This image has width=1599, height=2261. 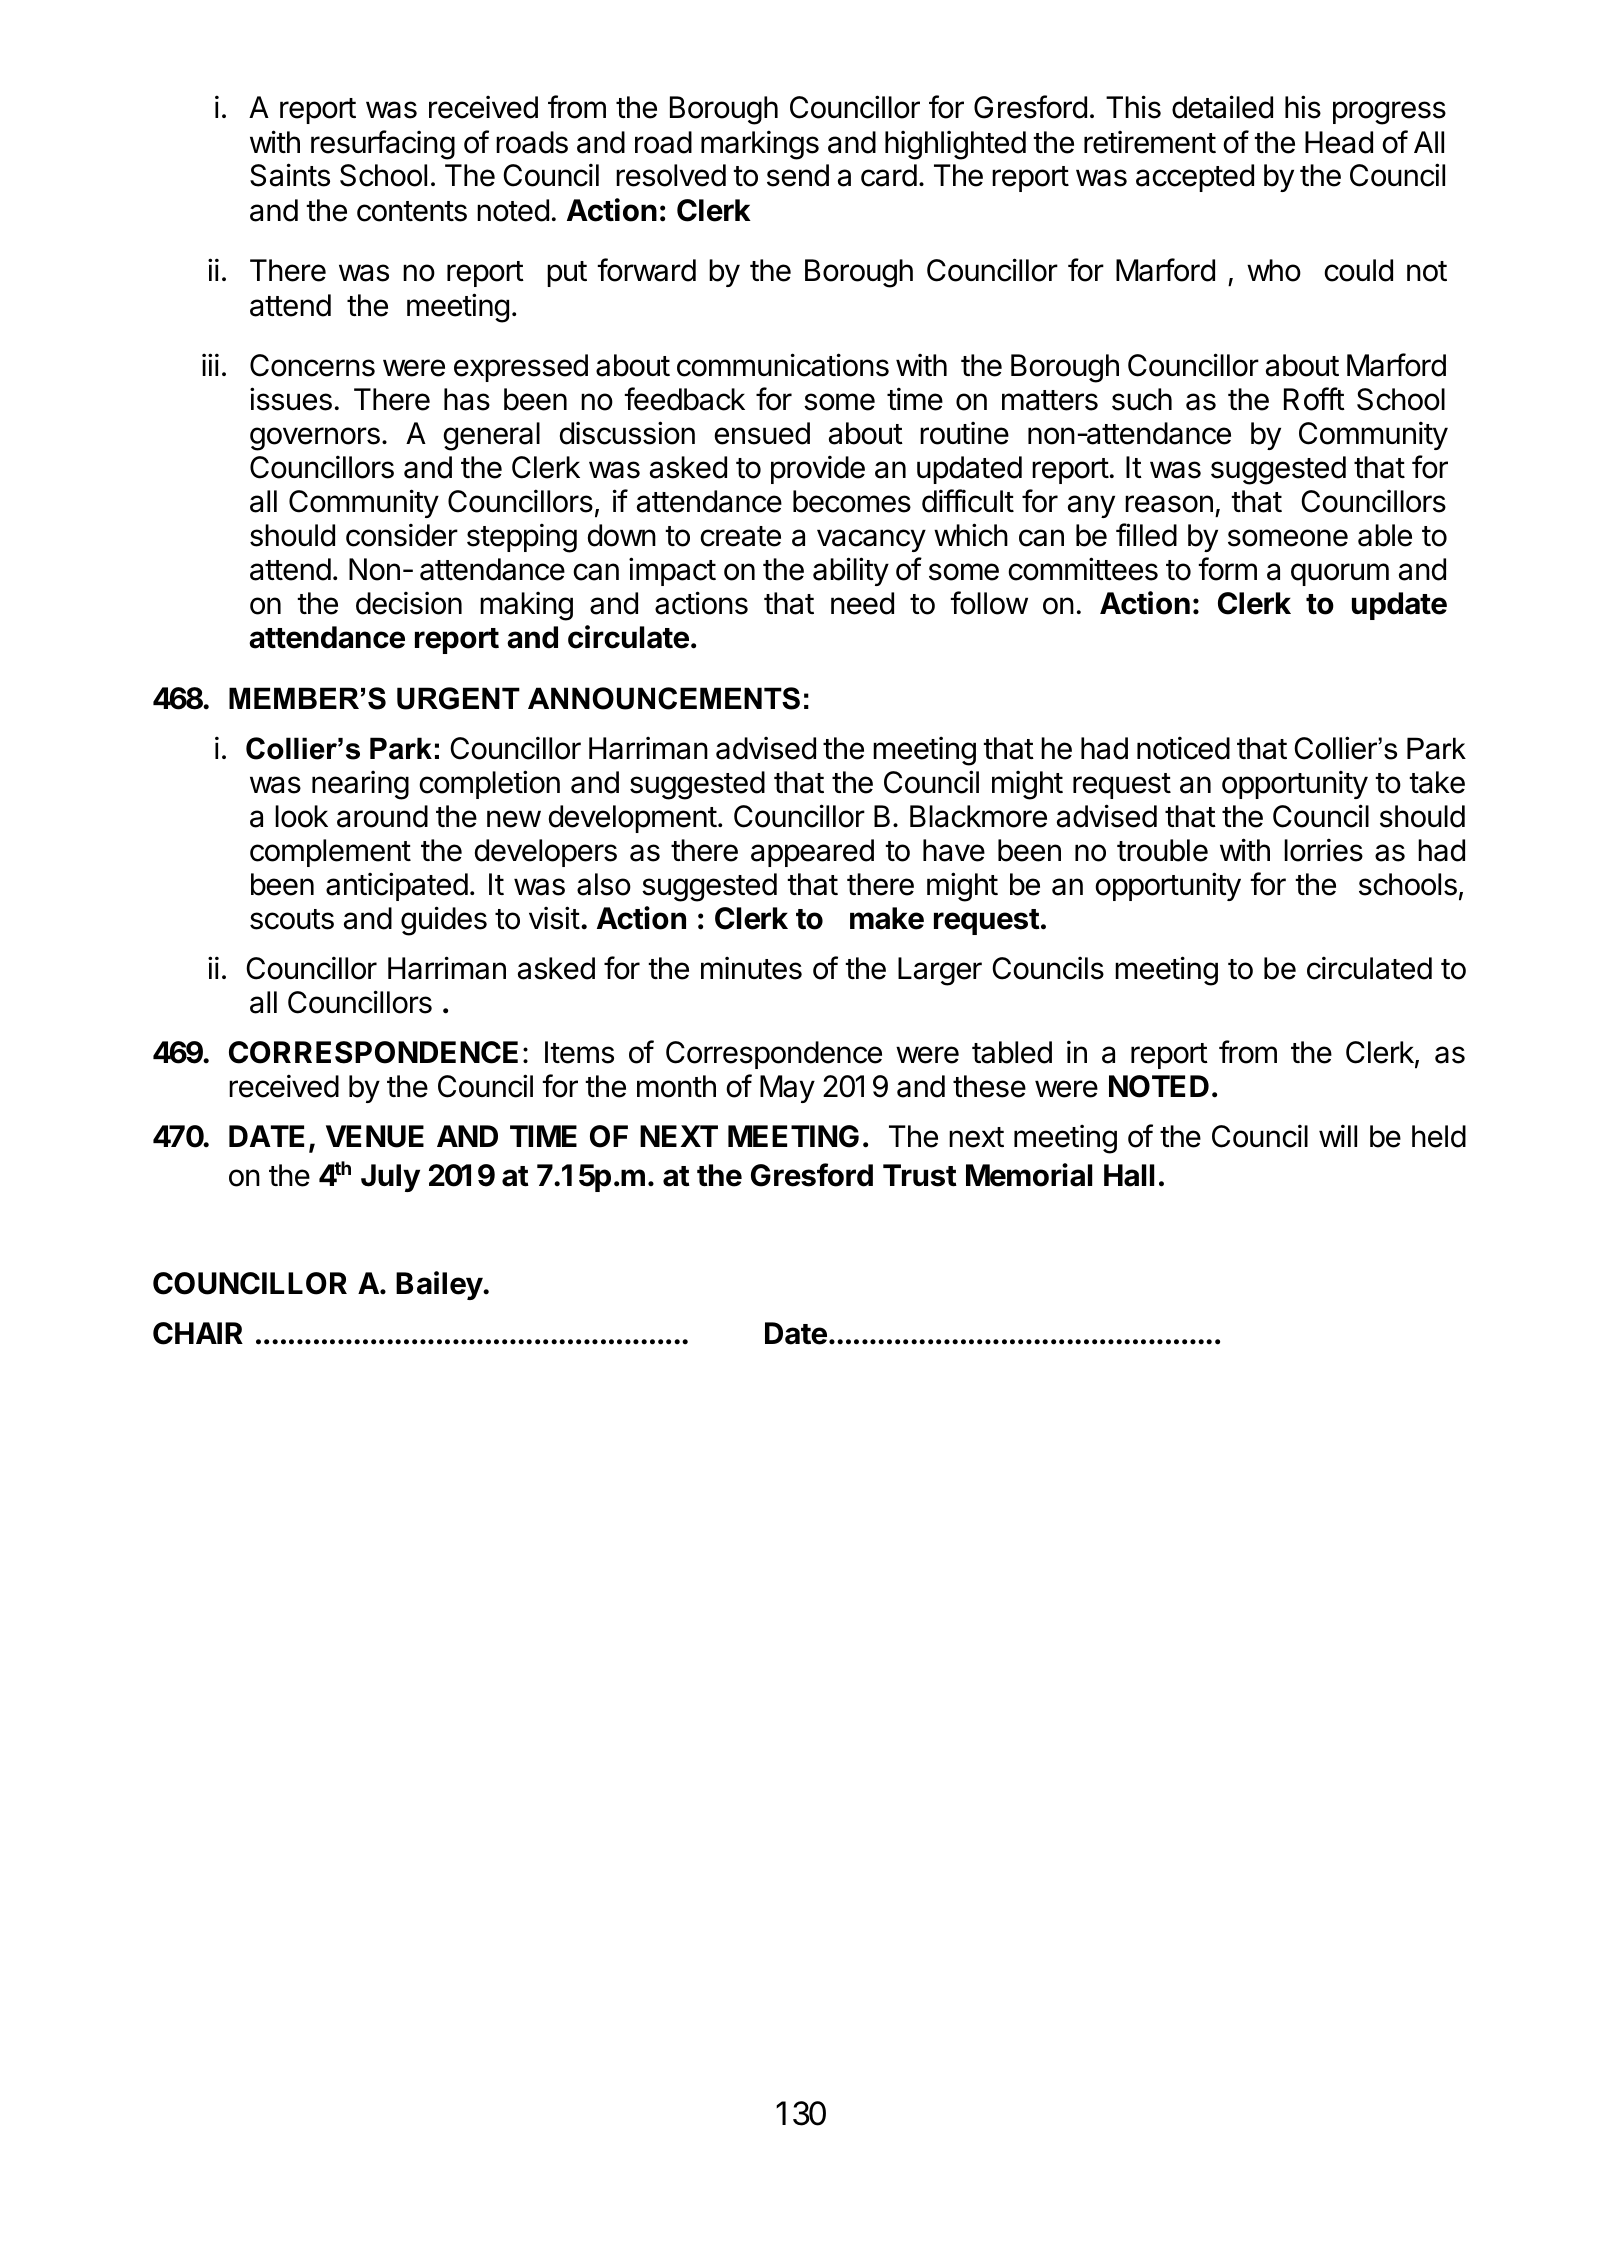 I want to click on Head, so click(x=1339, y=142).
